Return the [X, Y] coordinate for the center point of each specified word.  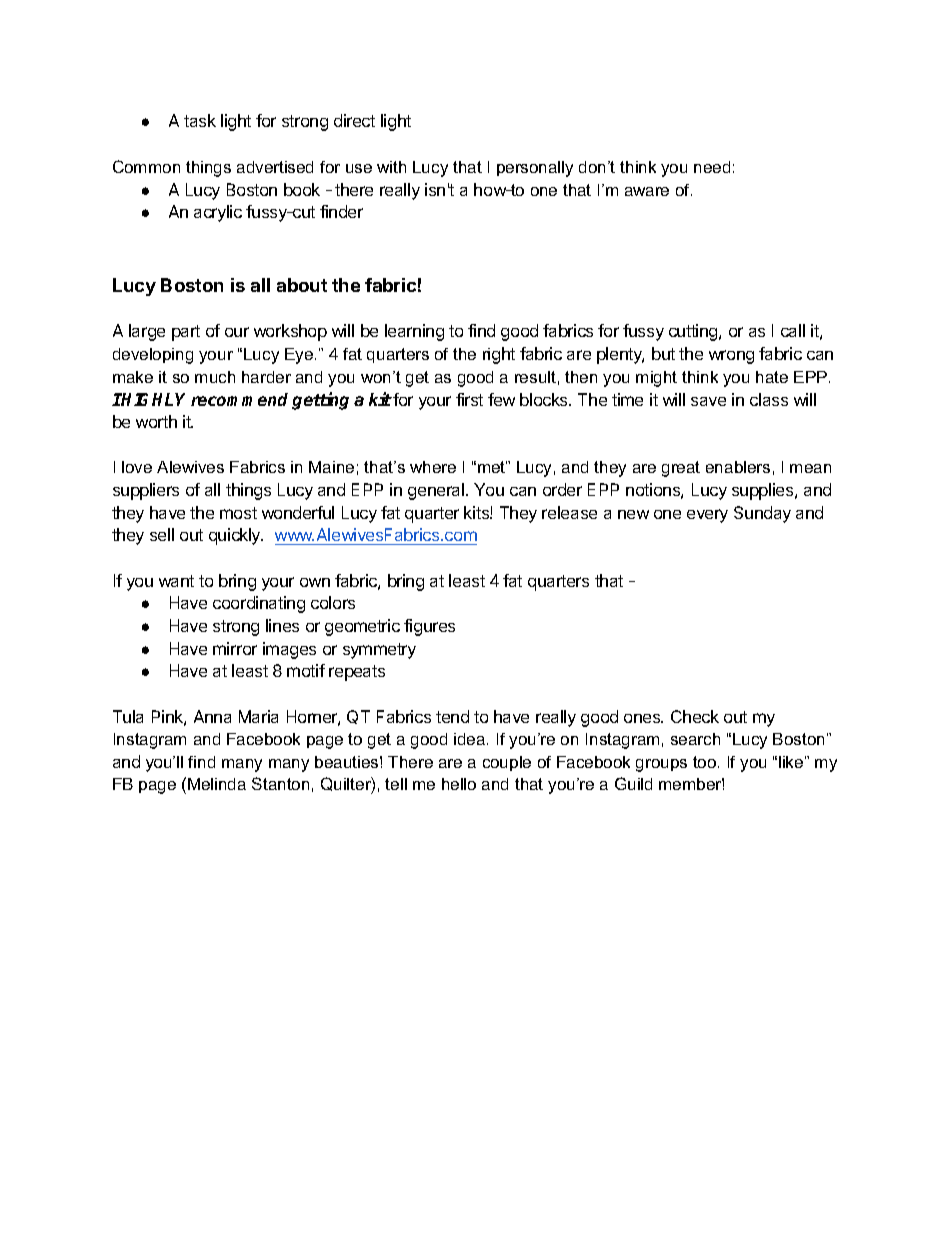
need [712, 167]
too [706, 762]
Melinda [217, 784]
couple [507, 763]
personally [535, 169]
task [200, 120]
